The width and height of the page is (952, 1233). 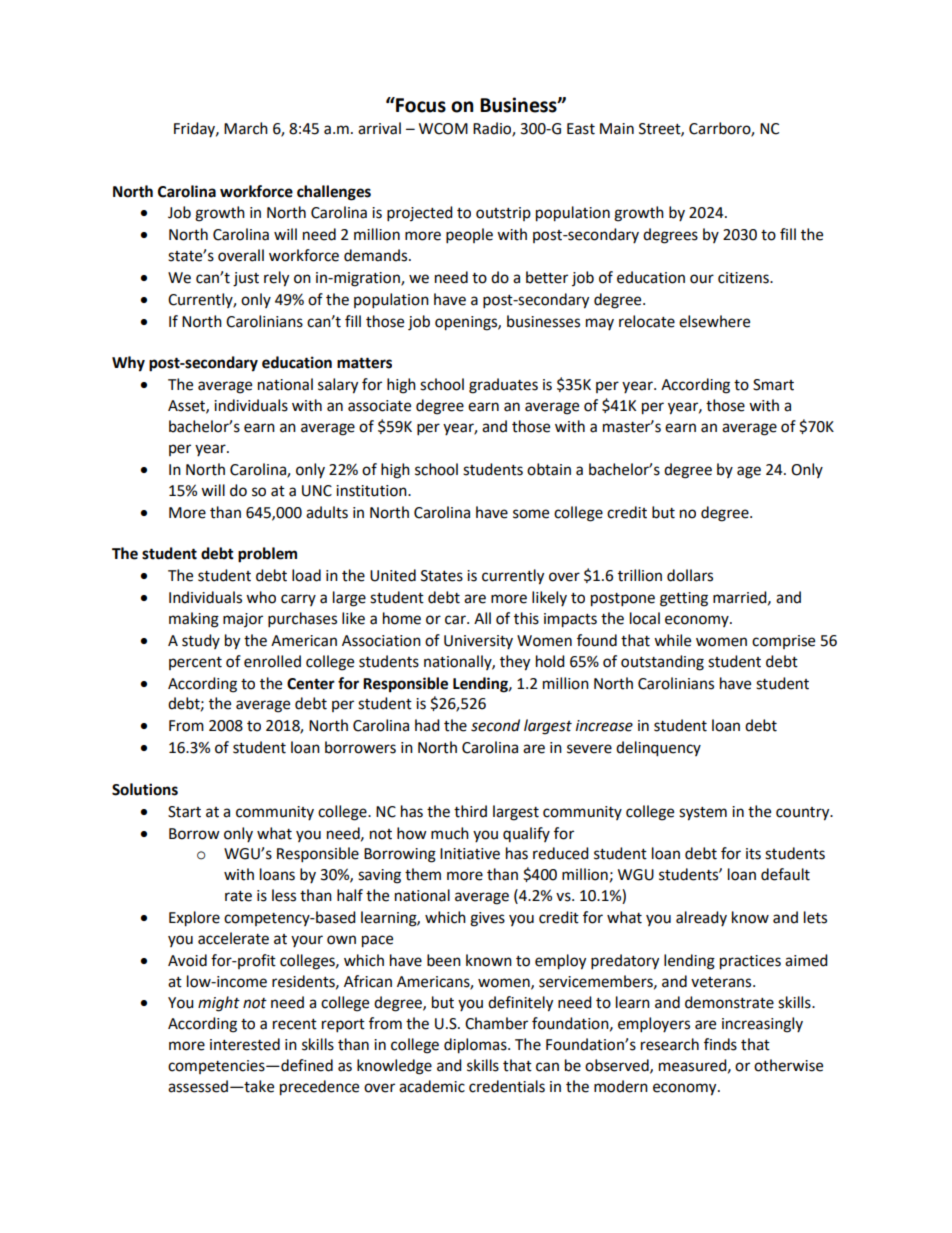 I want to click on diplomas, so click(x=476, y=1046).
